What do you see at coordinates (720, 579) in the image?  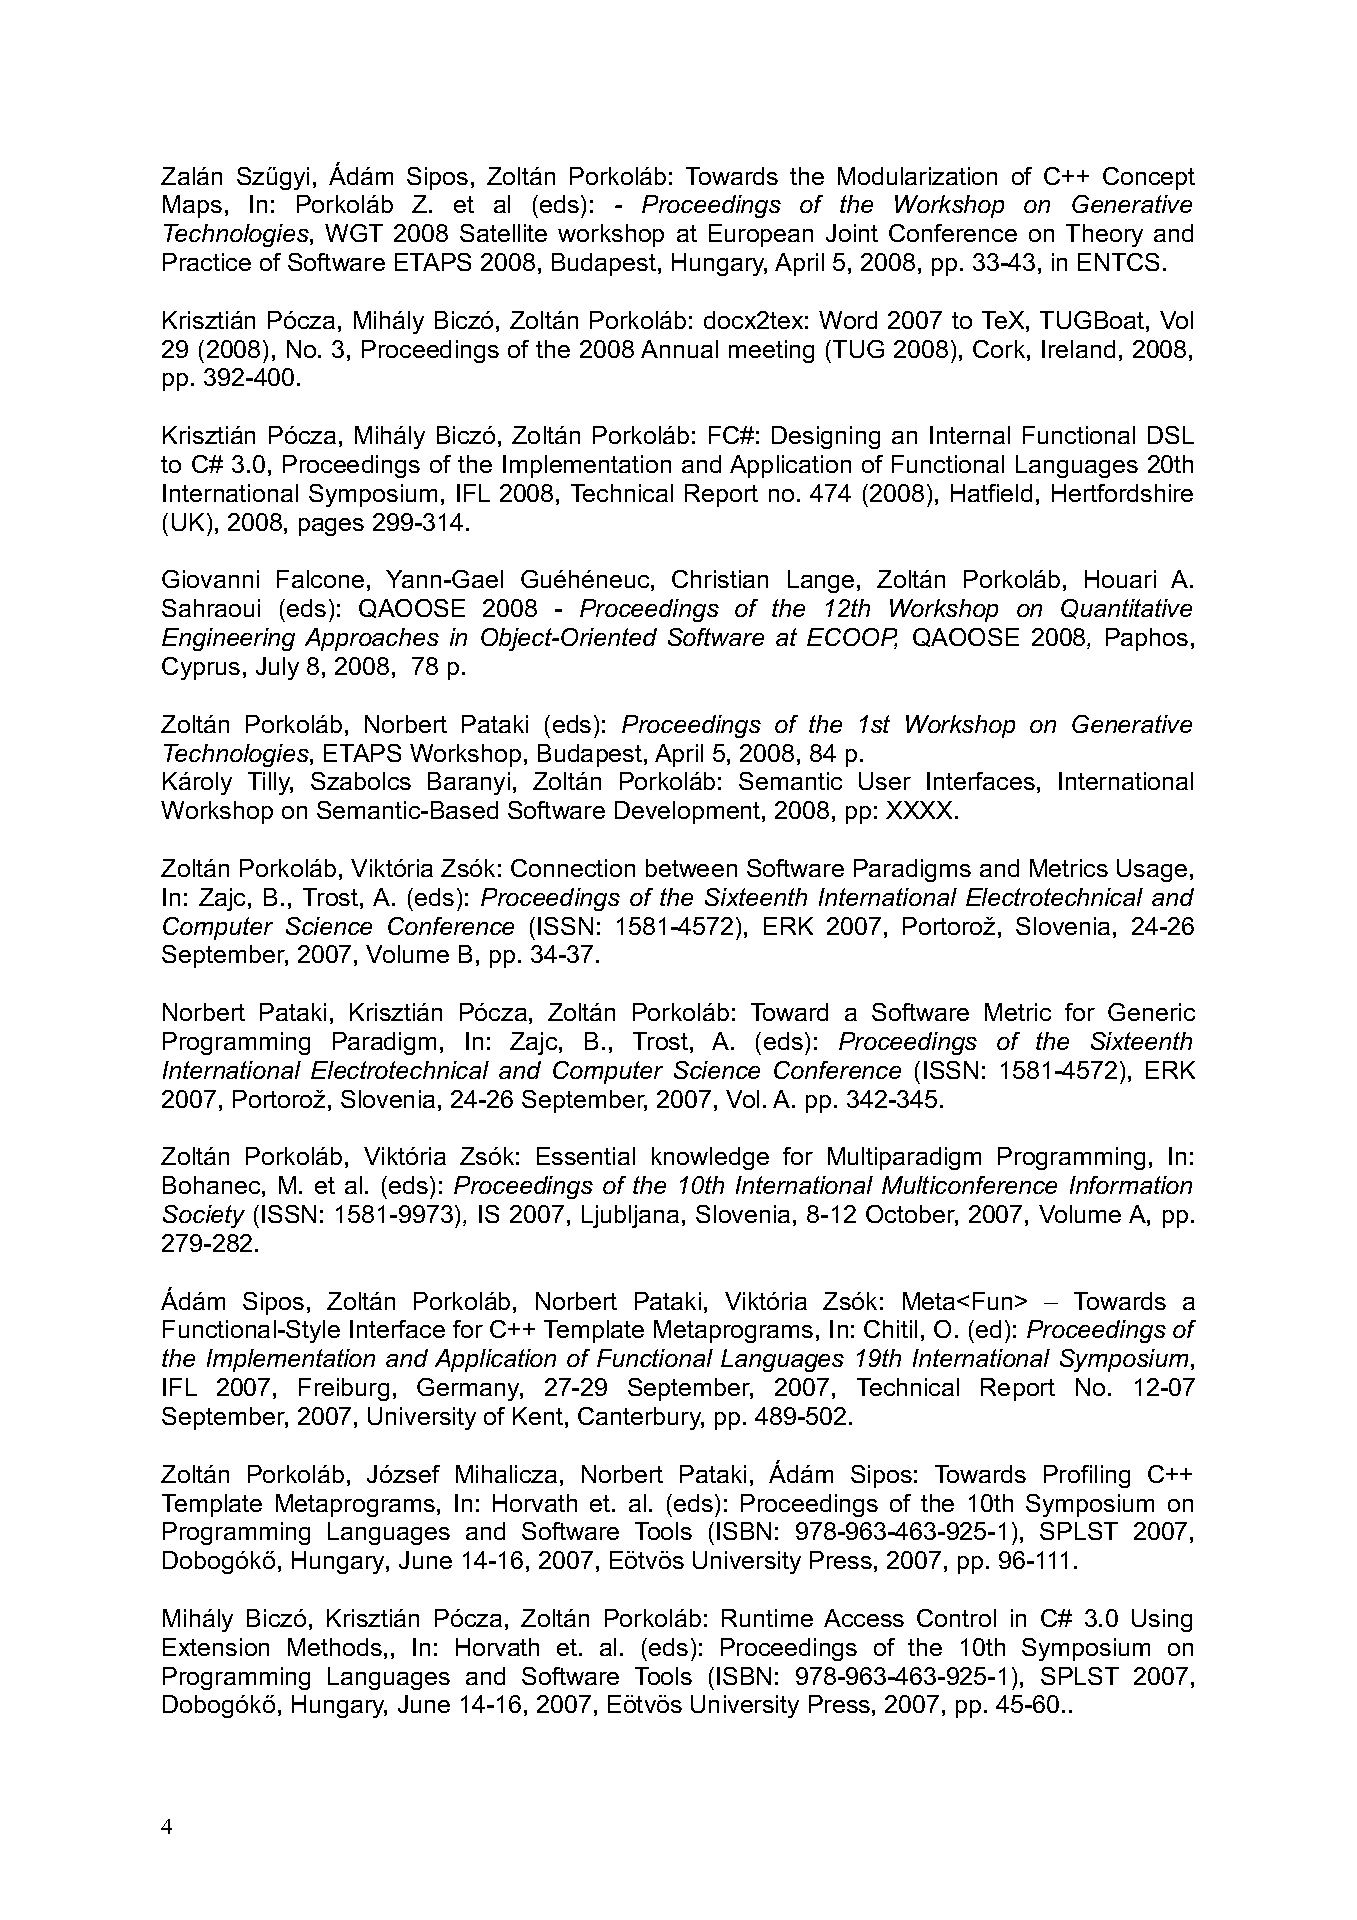 I see `Christian` at bounding box center [720, 579].
